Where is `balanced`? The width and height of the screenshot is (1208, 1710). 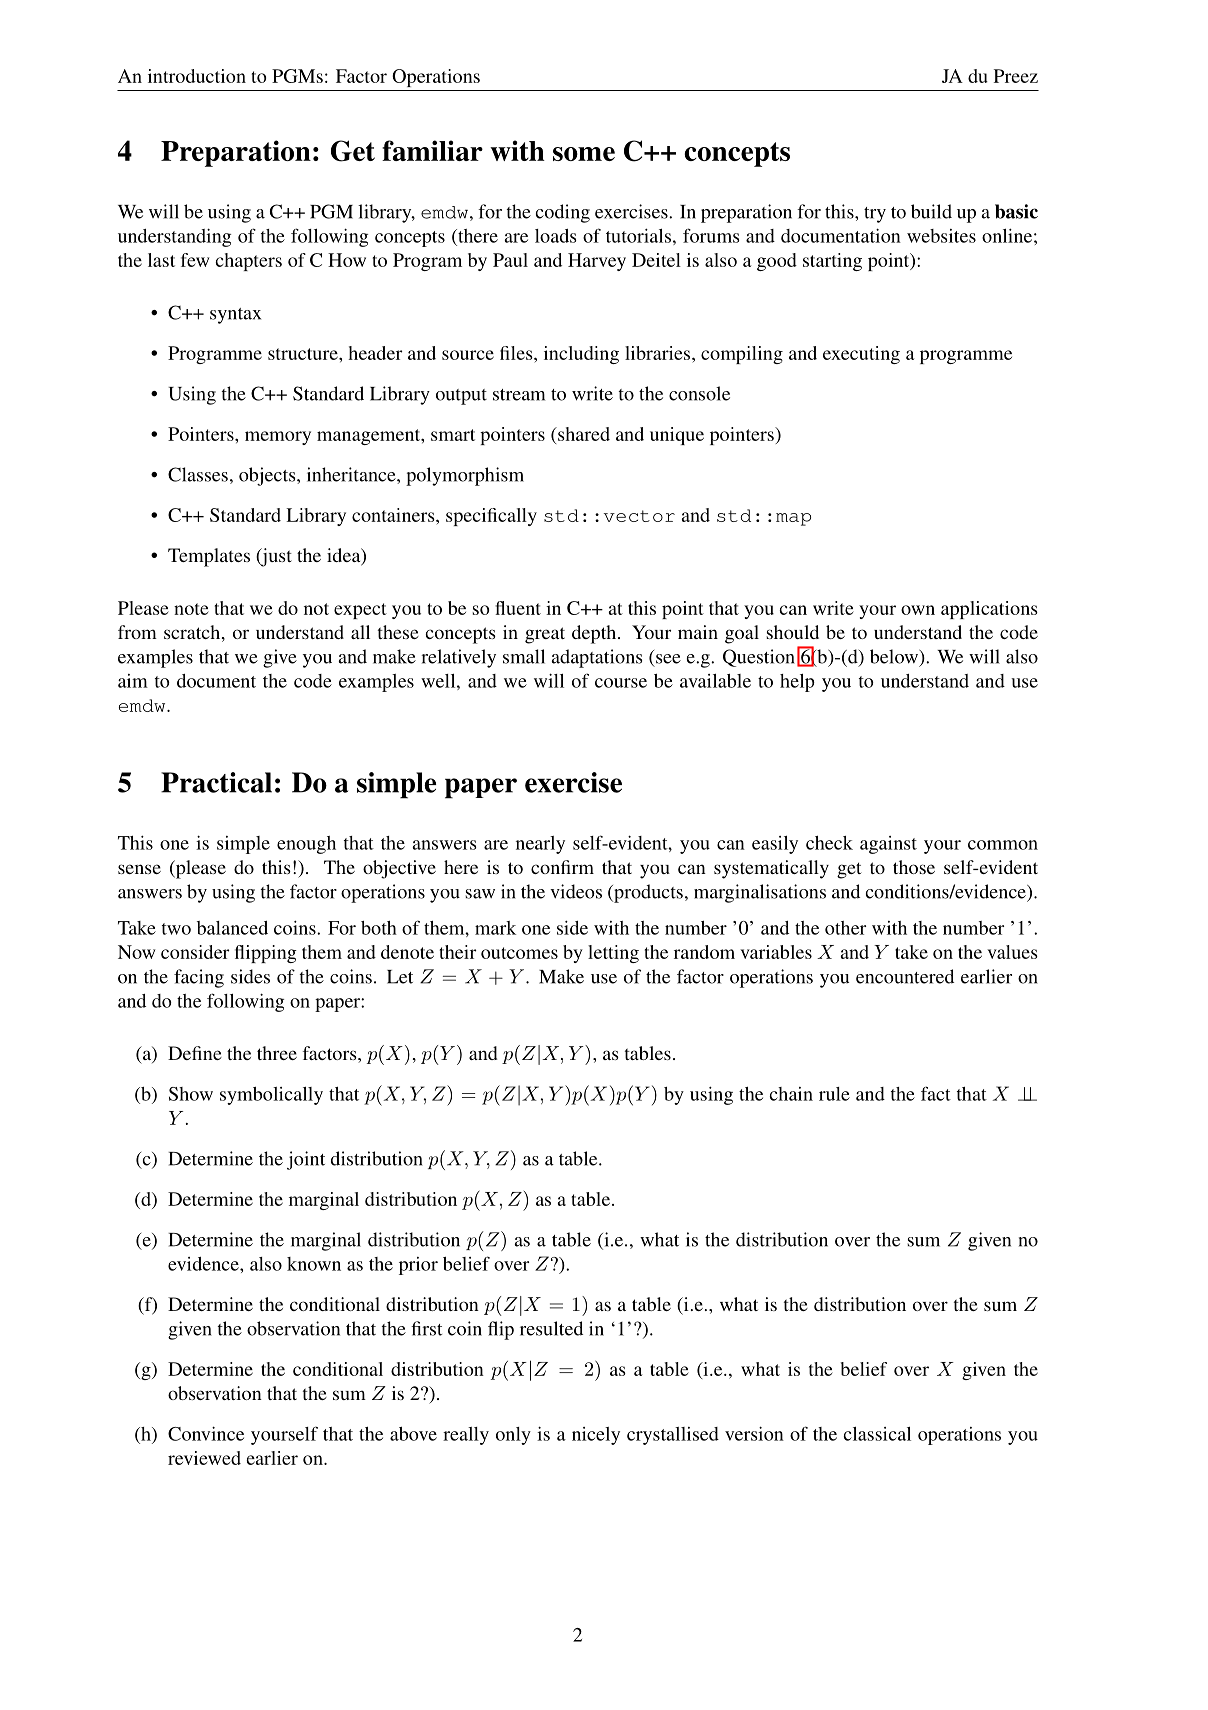 balanced is located at coordinates (232, 928).
